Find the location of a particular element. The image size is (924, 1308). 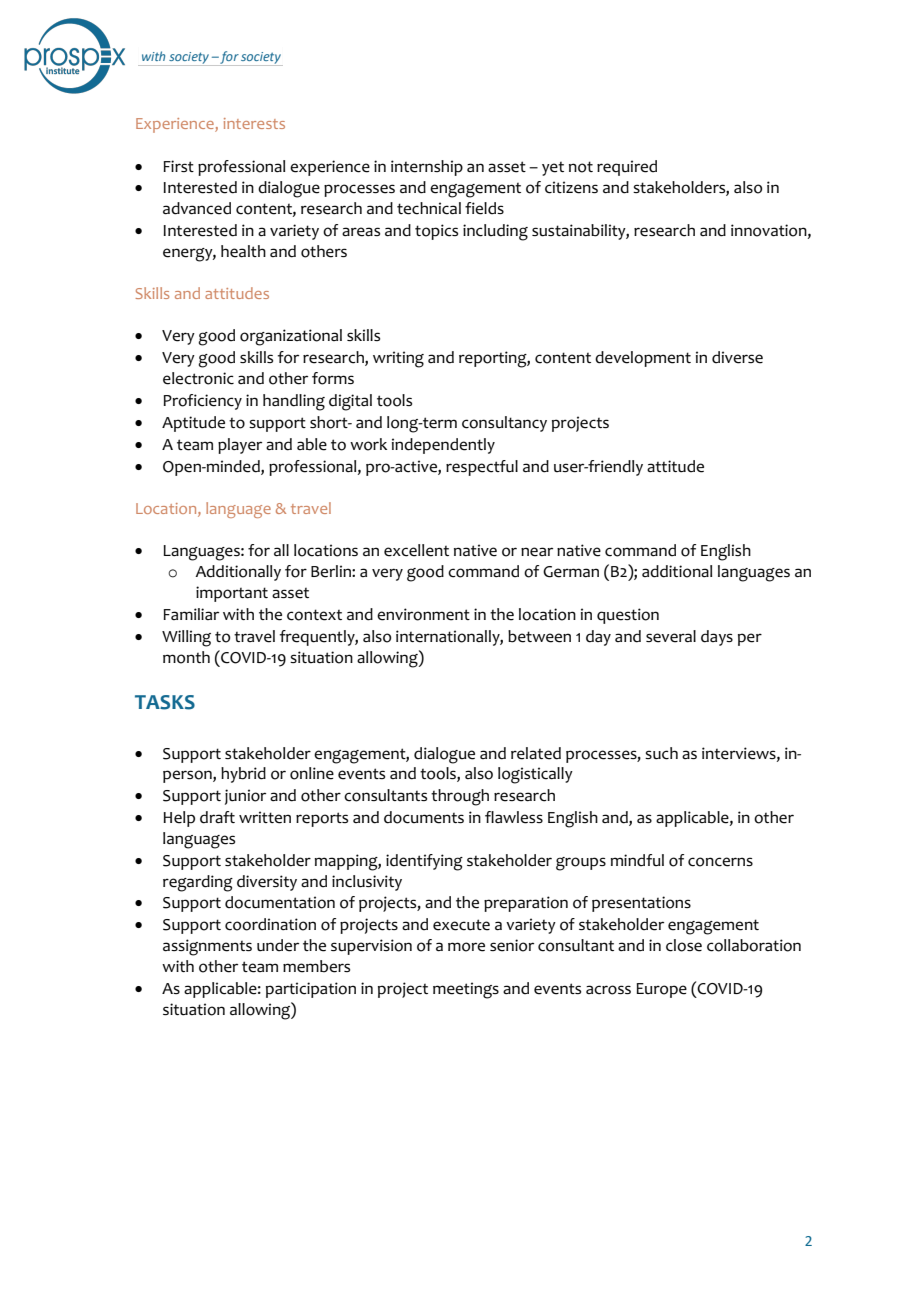

assignments is located at coordinates (207, 947).
